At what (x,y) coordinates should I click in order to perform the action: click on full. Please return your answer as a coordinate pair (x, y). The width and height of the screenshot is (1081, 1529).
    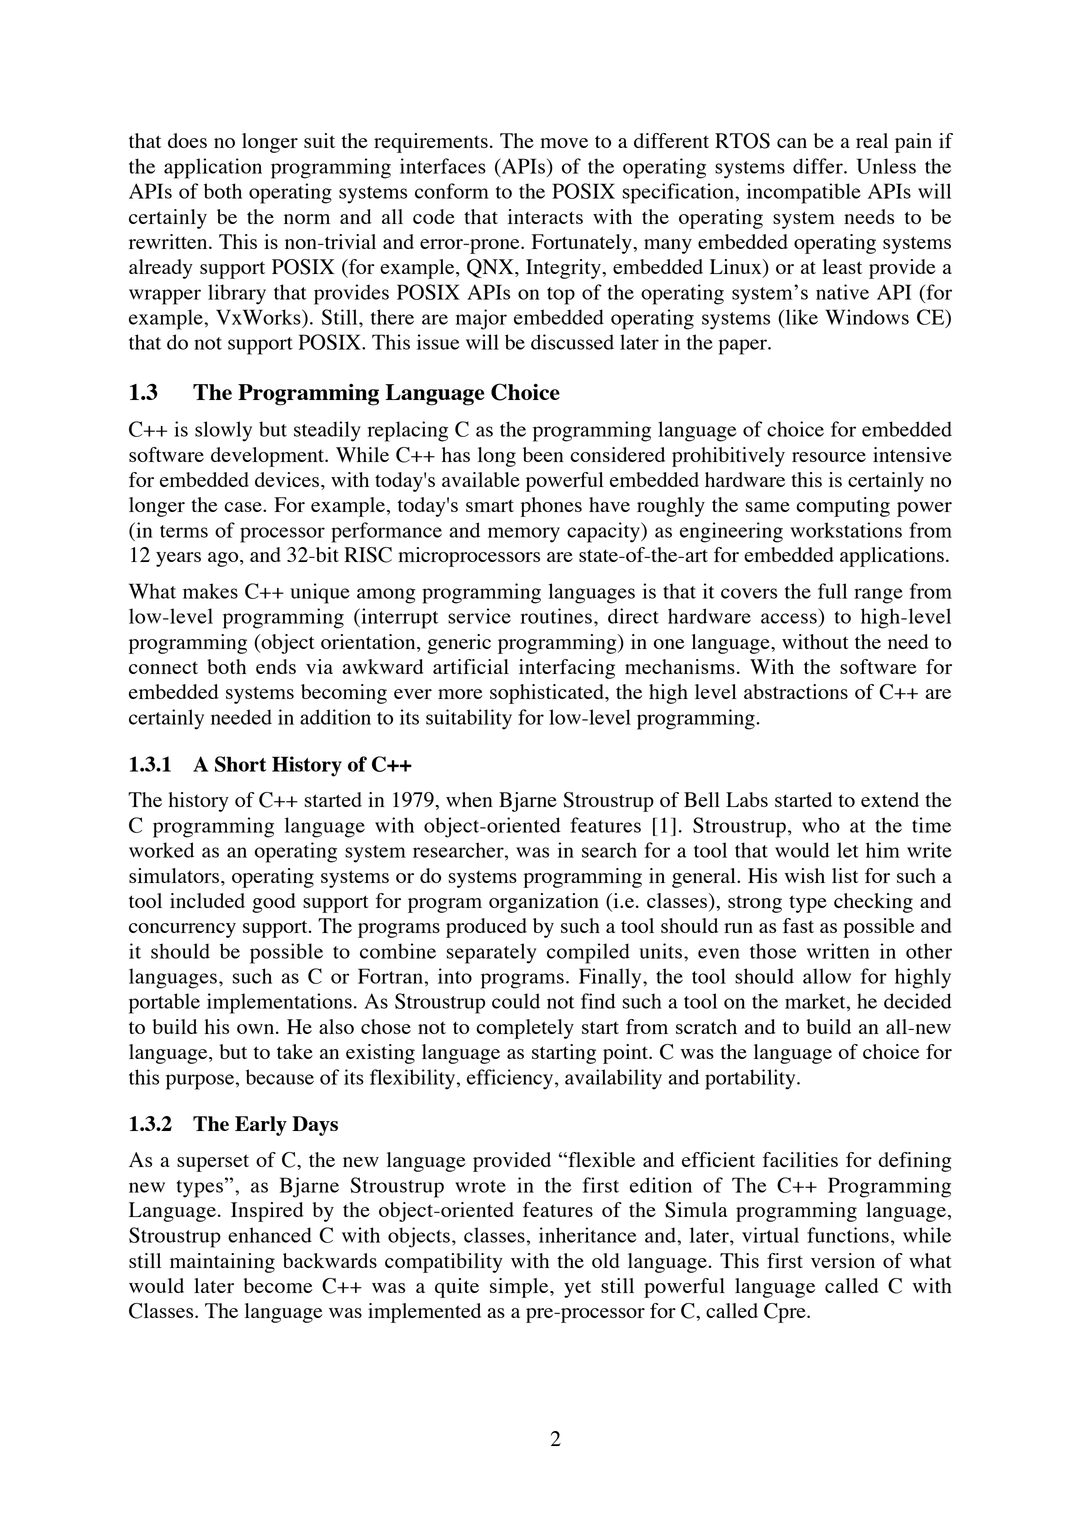
    Looking at the image, I should click on (832, 591).
